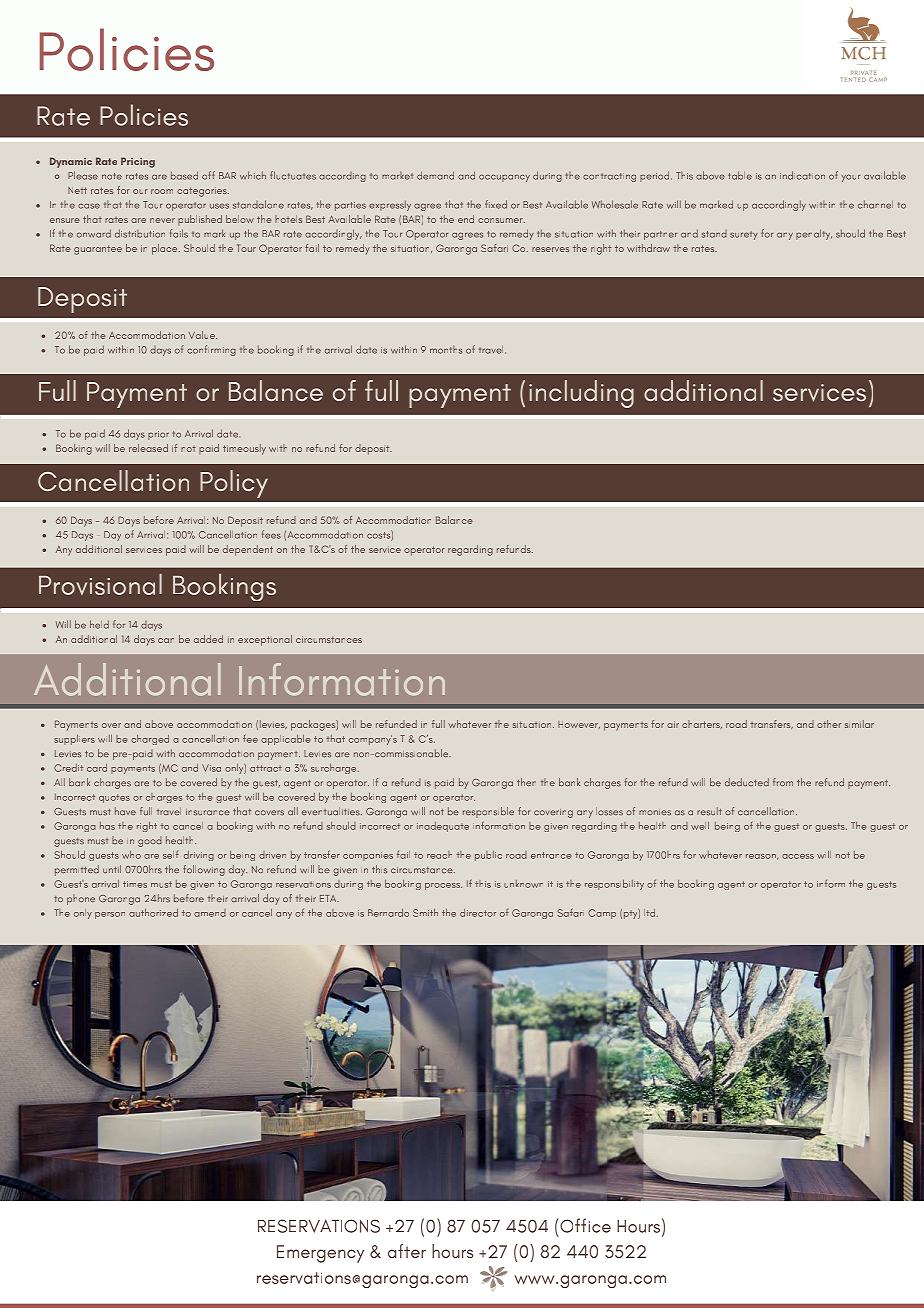 The image size is (924, 1308). What do you see at coordinates (271, 534) in the document?
I see `fees` at bounding box center [271, 534].
